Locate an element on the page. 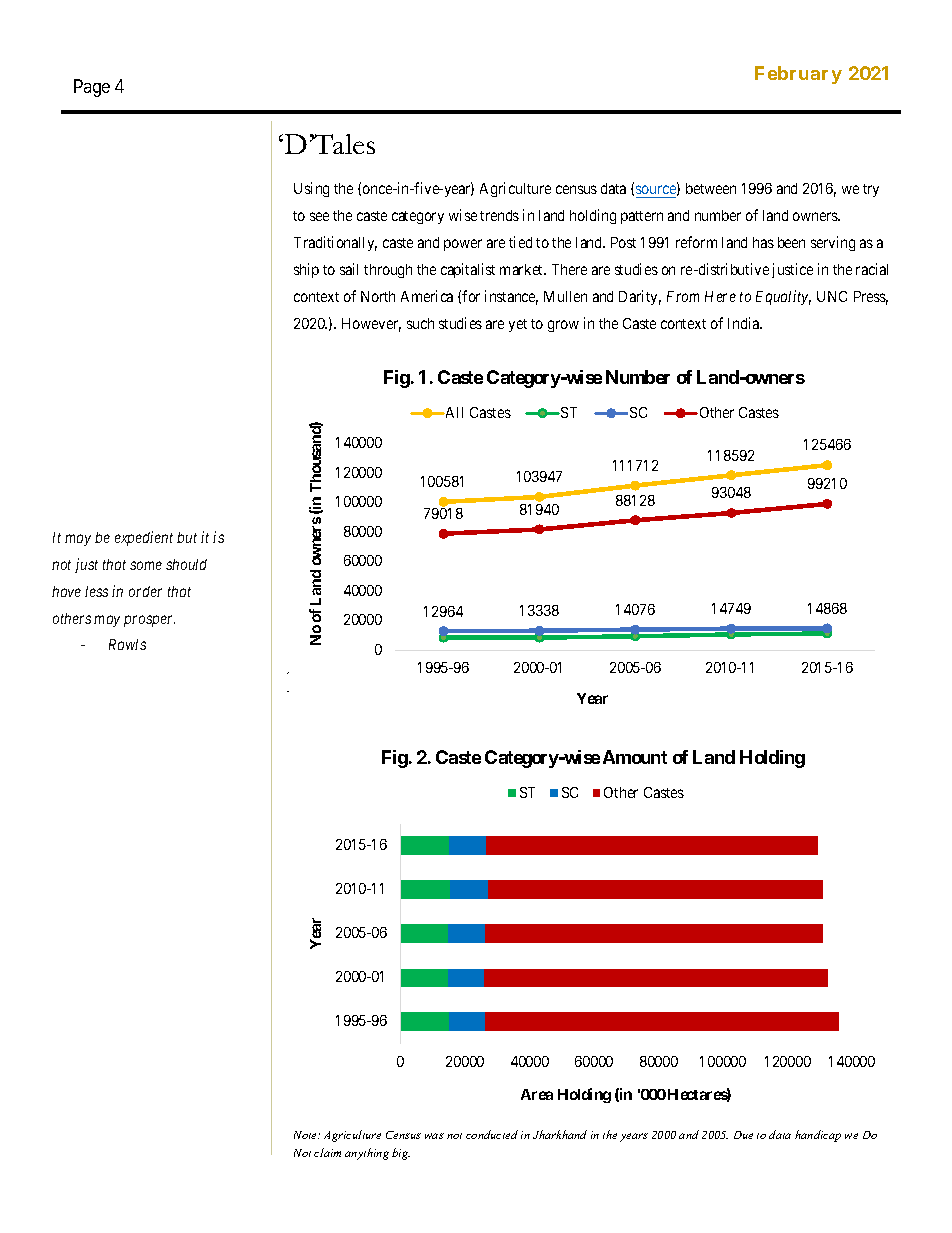 The width and height of the image is (952, 1233). prosper is located at coordinates (149, 621).
